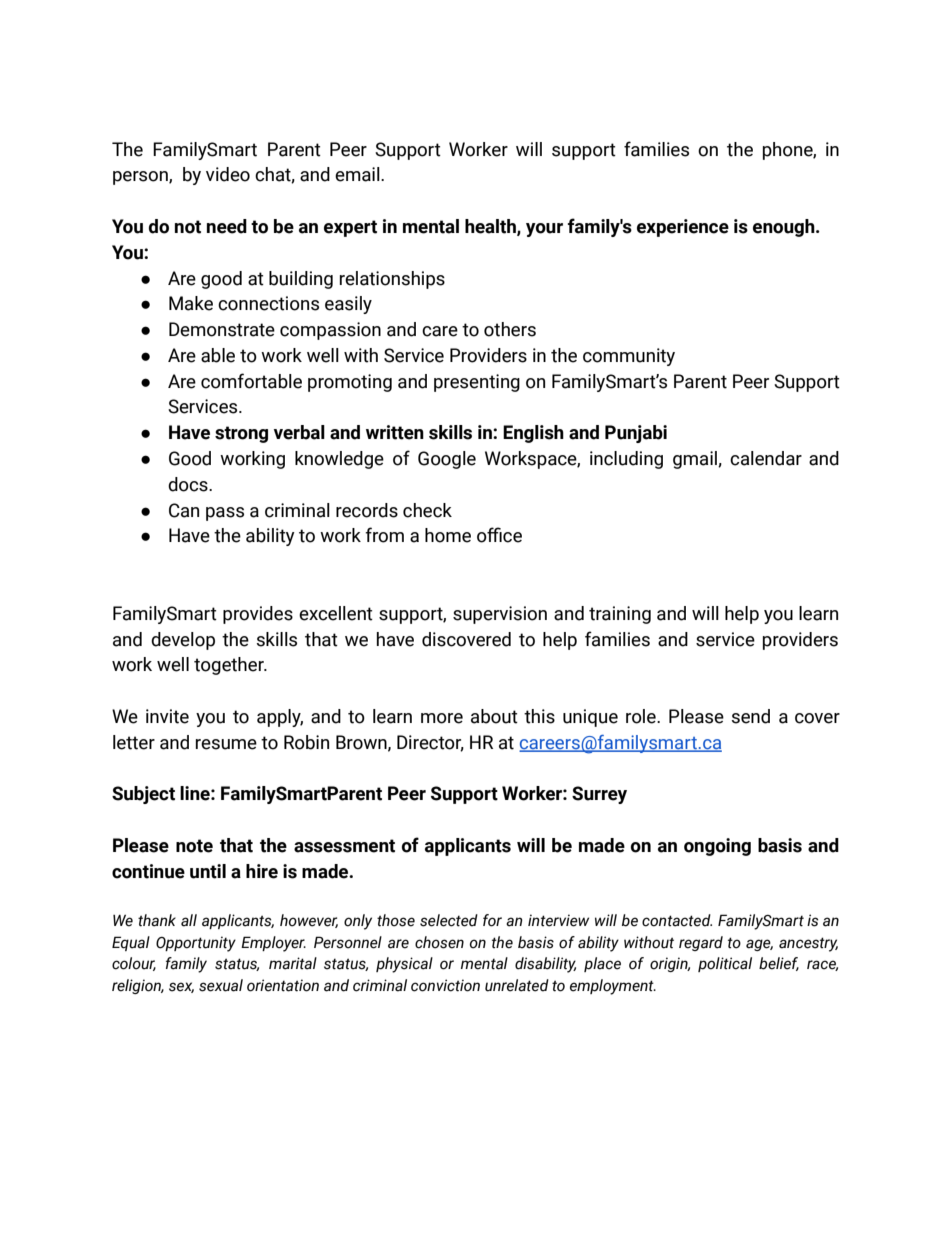  I want to click on training, so click(620, 615).
